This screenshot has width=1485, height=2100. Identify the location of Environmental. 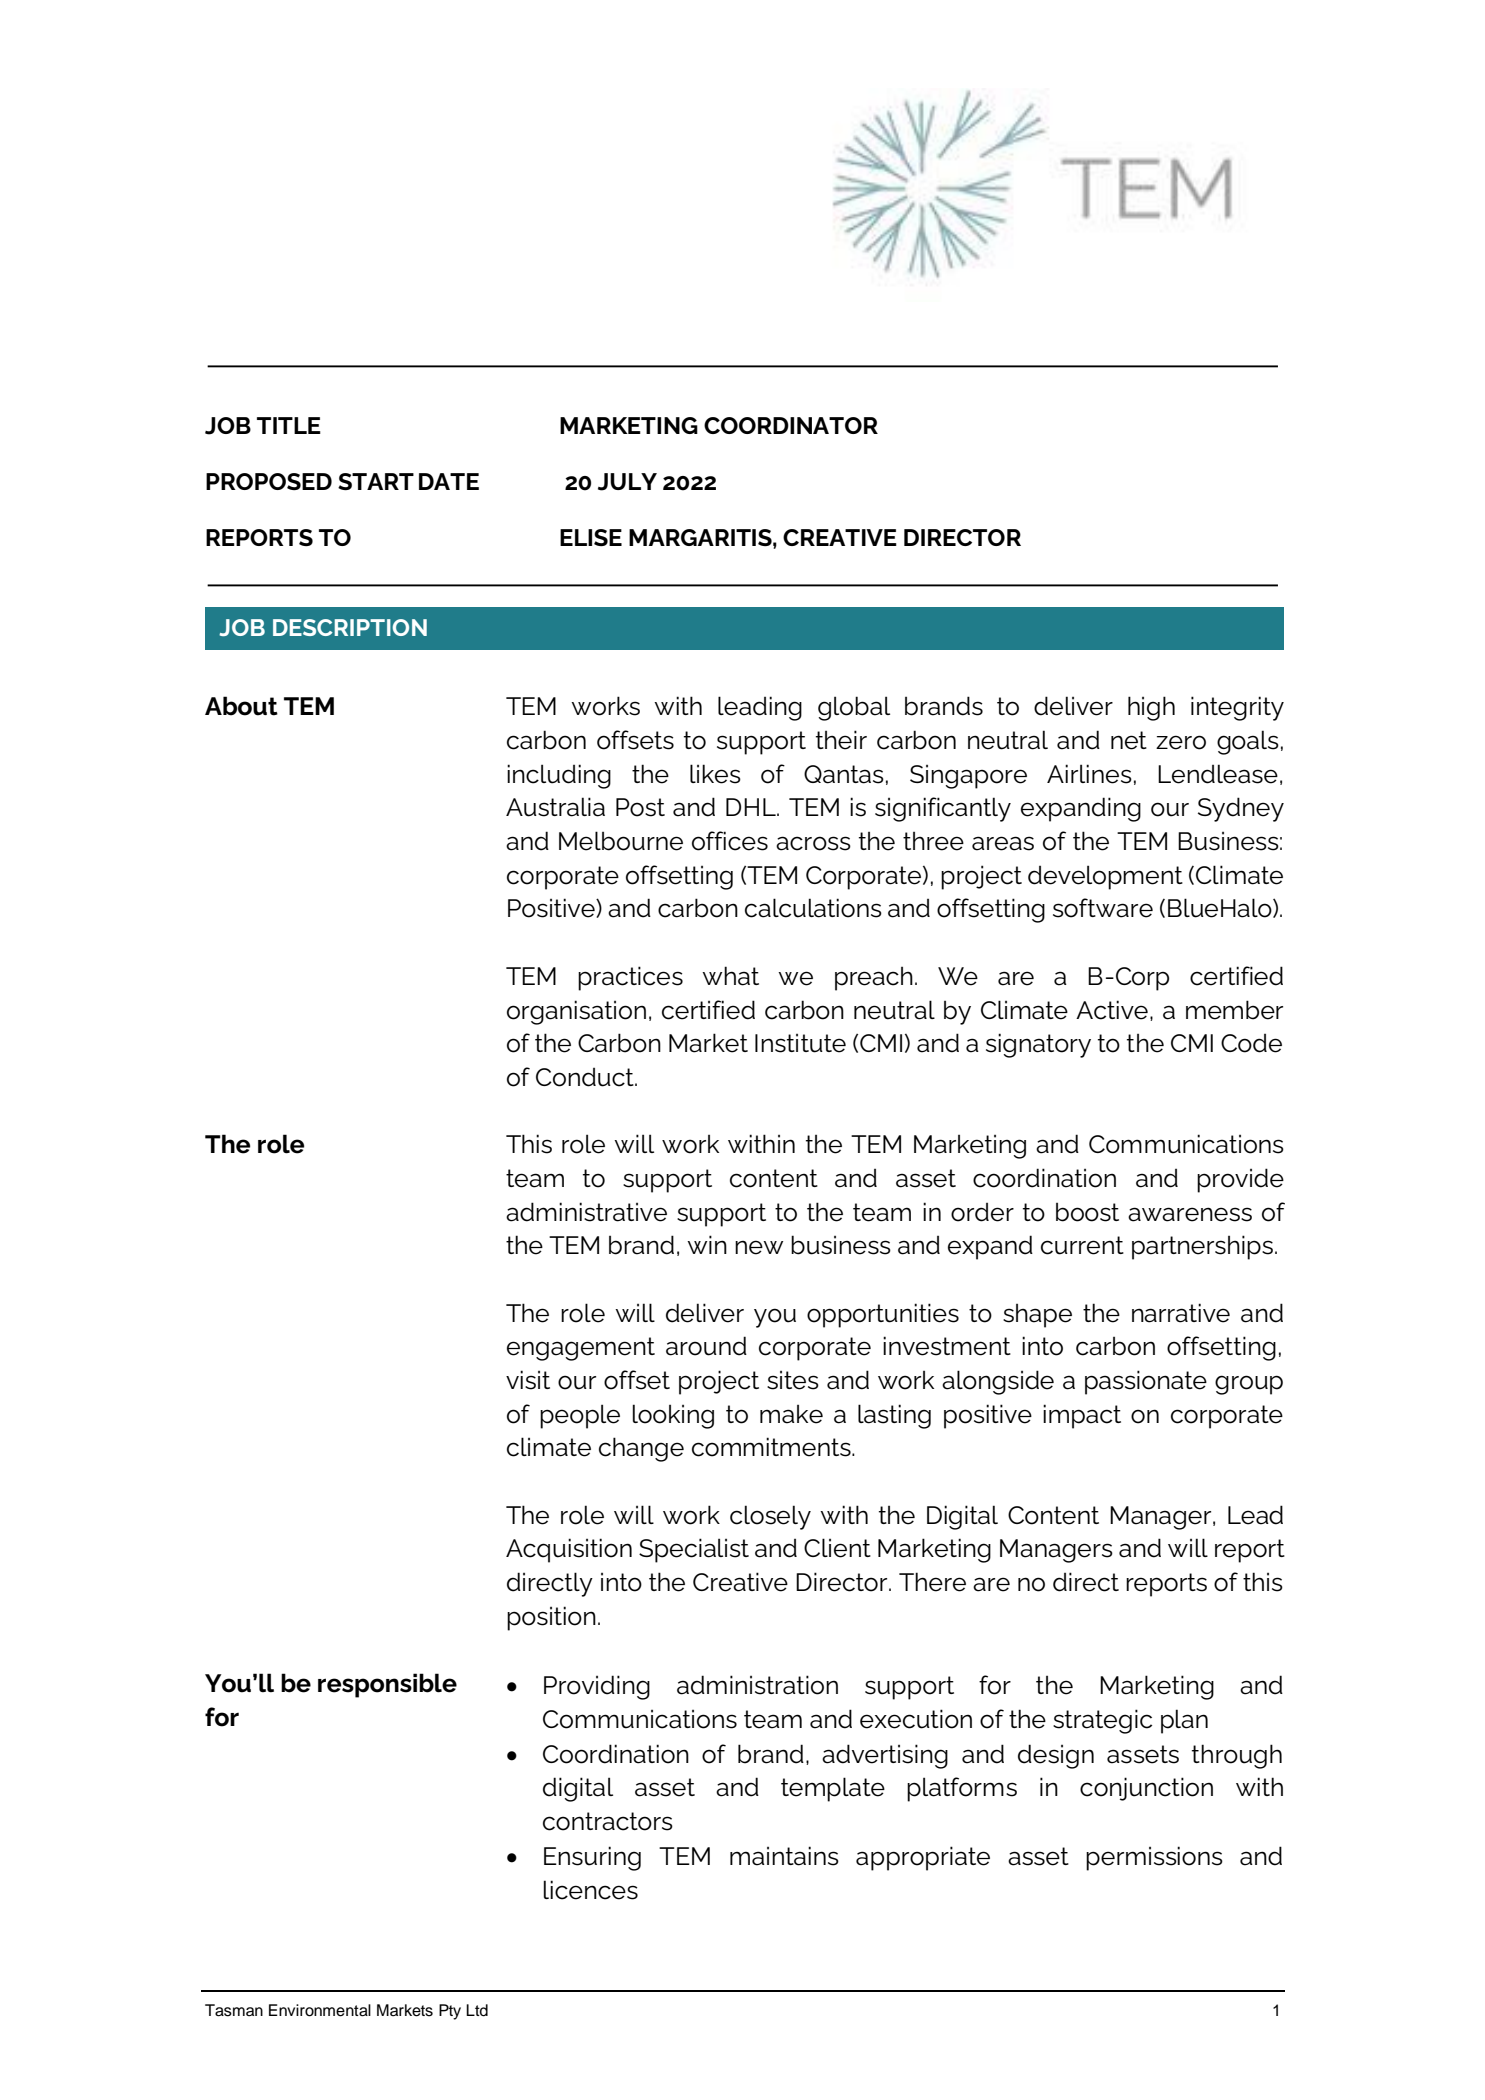
(320, 2010).
